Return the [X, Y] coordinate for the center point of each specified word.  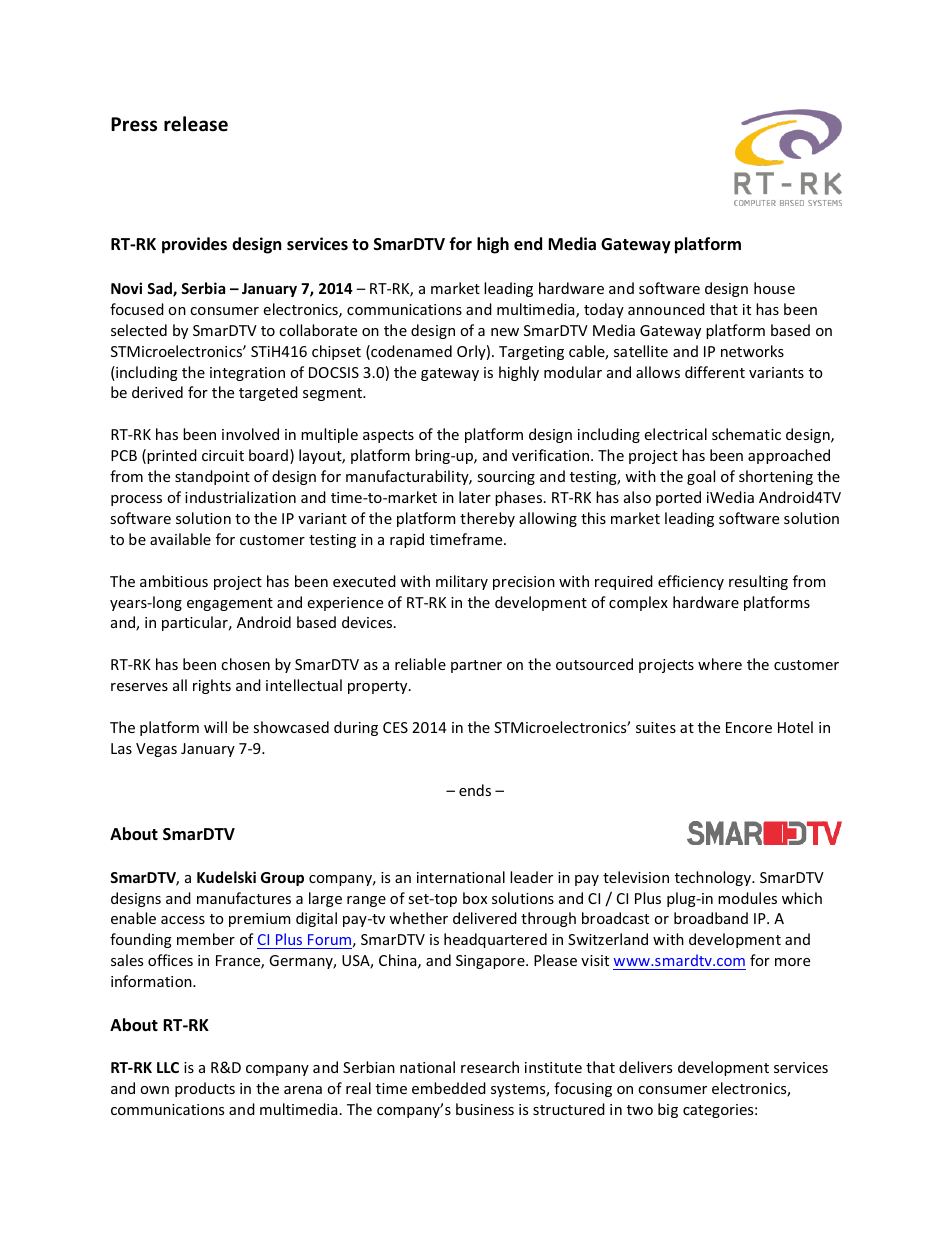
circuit [223, 455]
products [205, 1089]
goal [701, 477]
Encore [749, 727]
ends [475, 790]
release [196, 124]
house [774, 288]
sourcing [506, 478]
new [505, 332]
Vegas [156, 750]
